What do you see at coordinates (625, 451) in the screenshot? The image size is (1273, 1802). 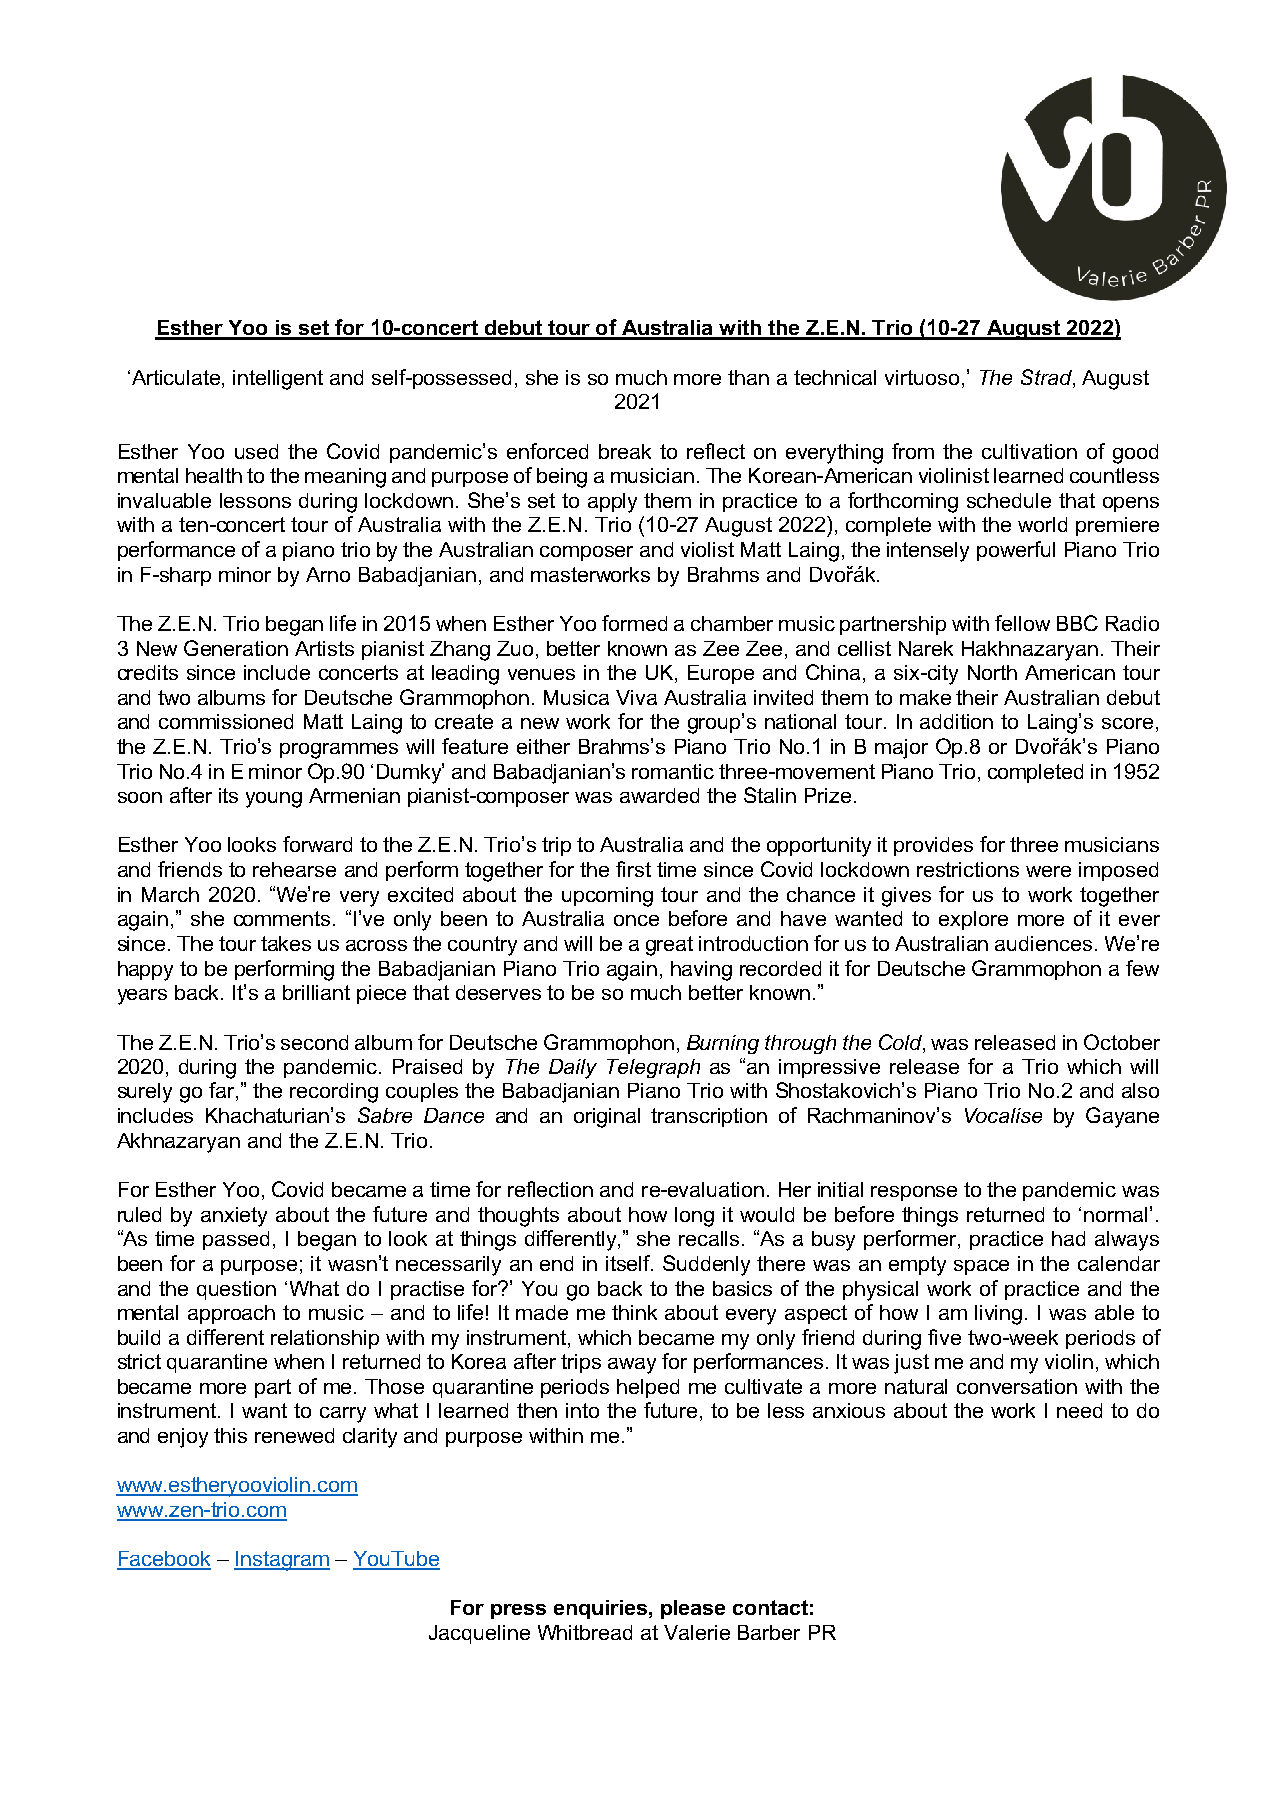 I see `break` at bounding box center [625, 451].
